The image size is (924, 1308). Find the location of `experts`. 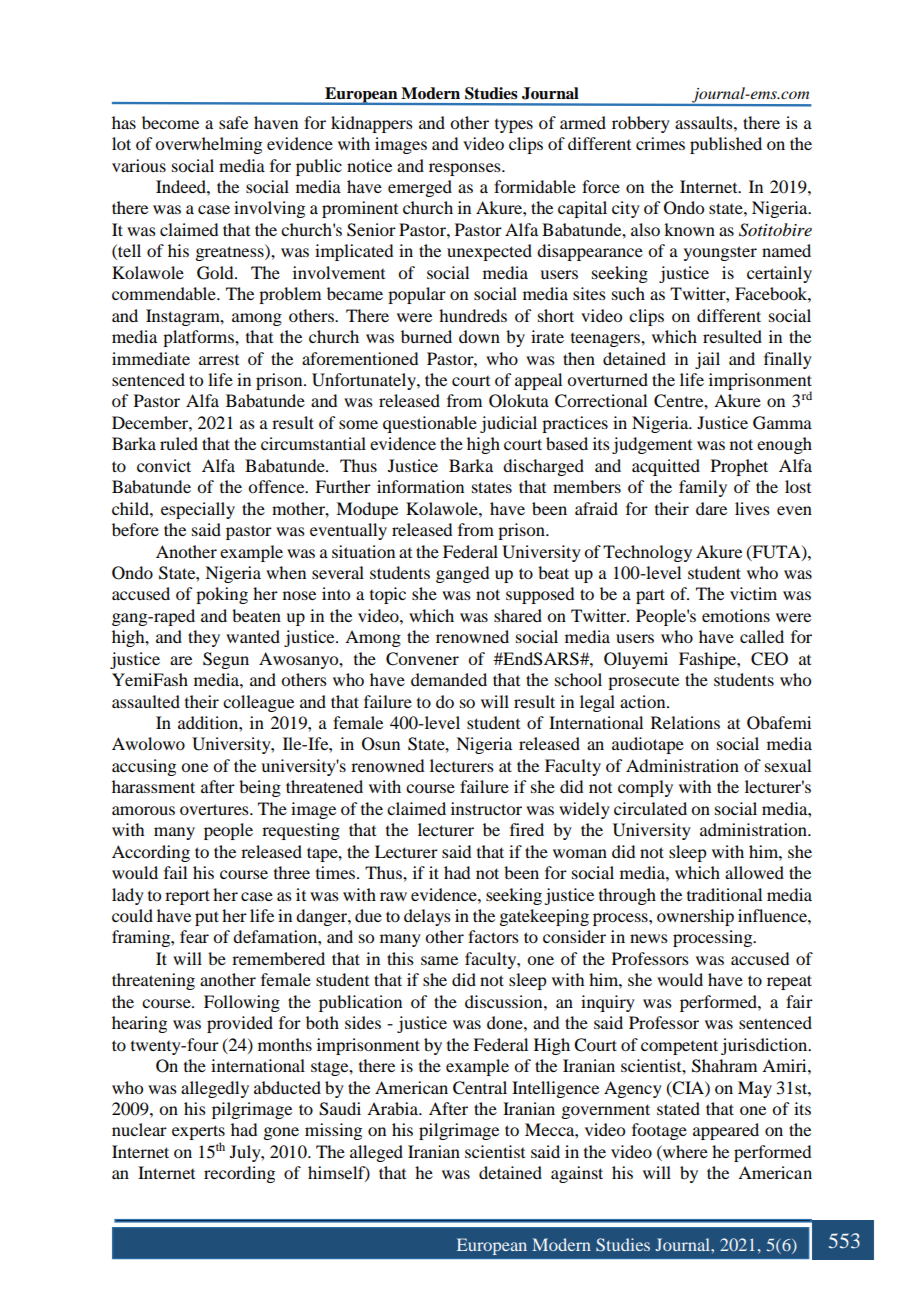

experts is located at coordinates (198, 1134).
